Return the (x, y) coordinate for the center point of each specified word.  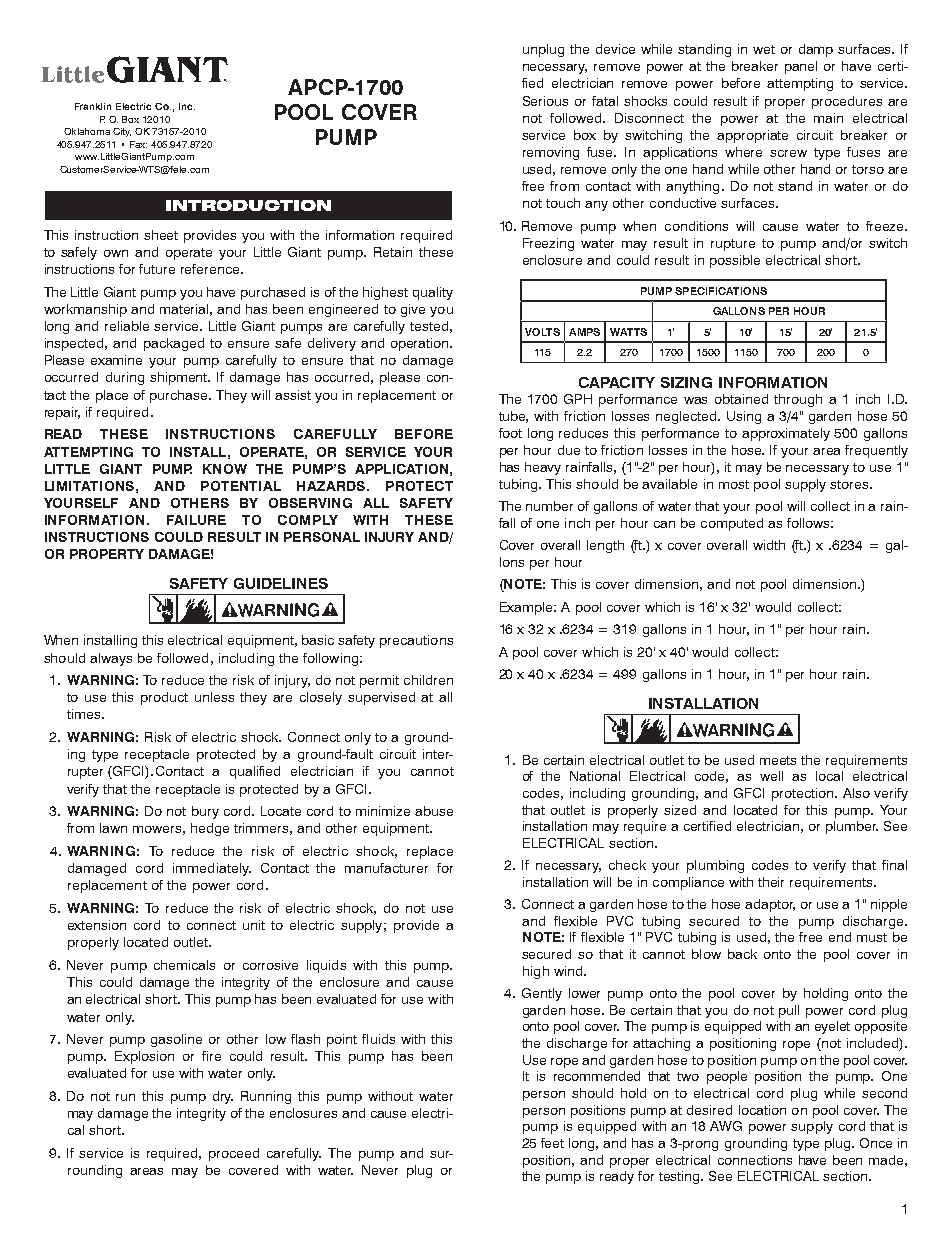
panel (801, 67)
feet (552, 1143)
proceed (234, 1154)
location (762, 1110)
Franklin (93, 106)
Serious (545, 101)
